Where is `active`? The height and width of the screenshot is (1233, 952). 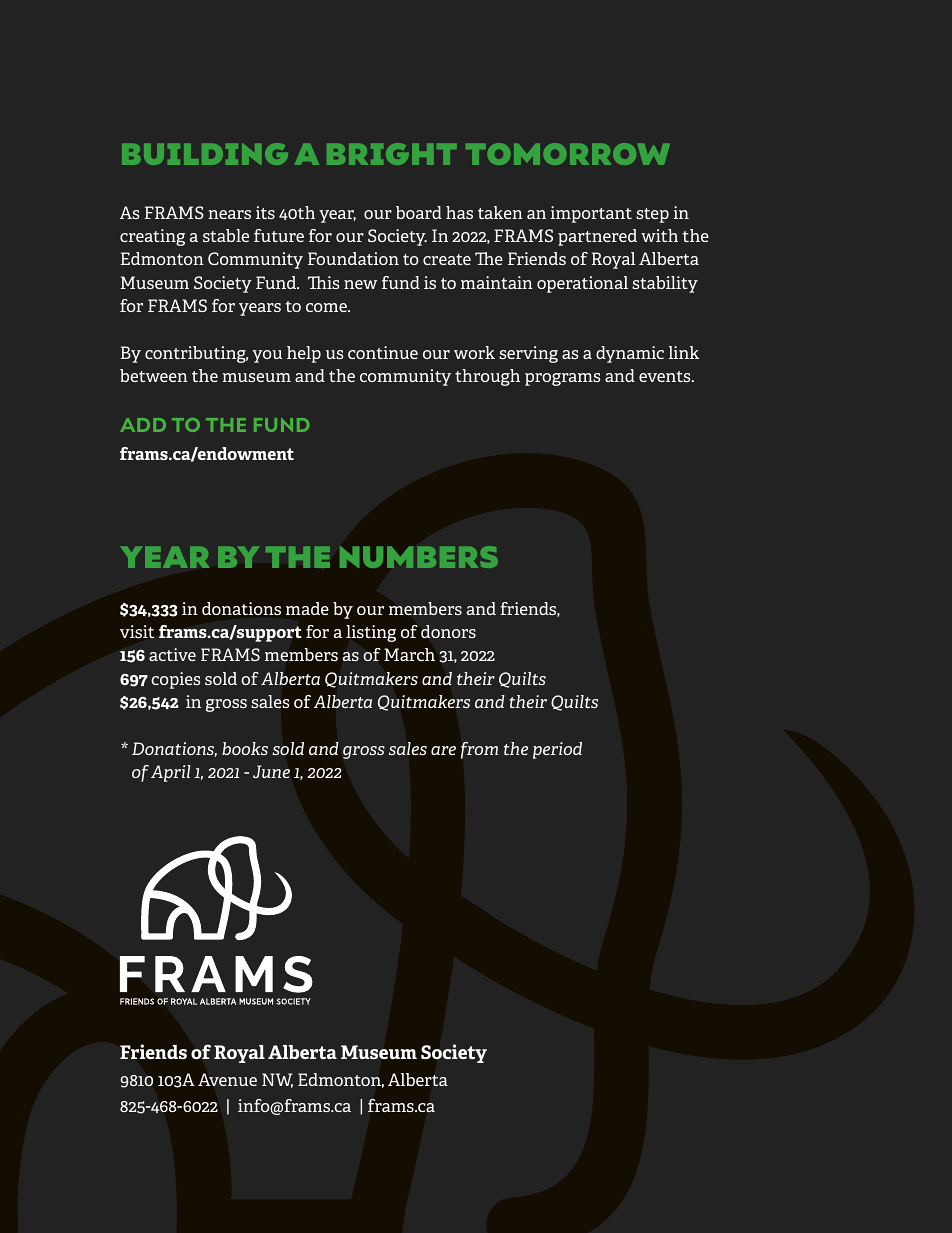
active is located at coordinates (172, 654).
